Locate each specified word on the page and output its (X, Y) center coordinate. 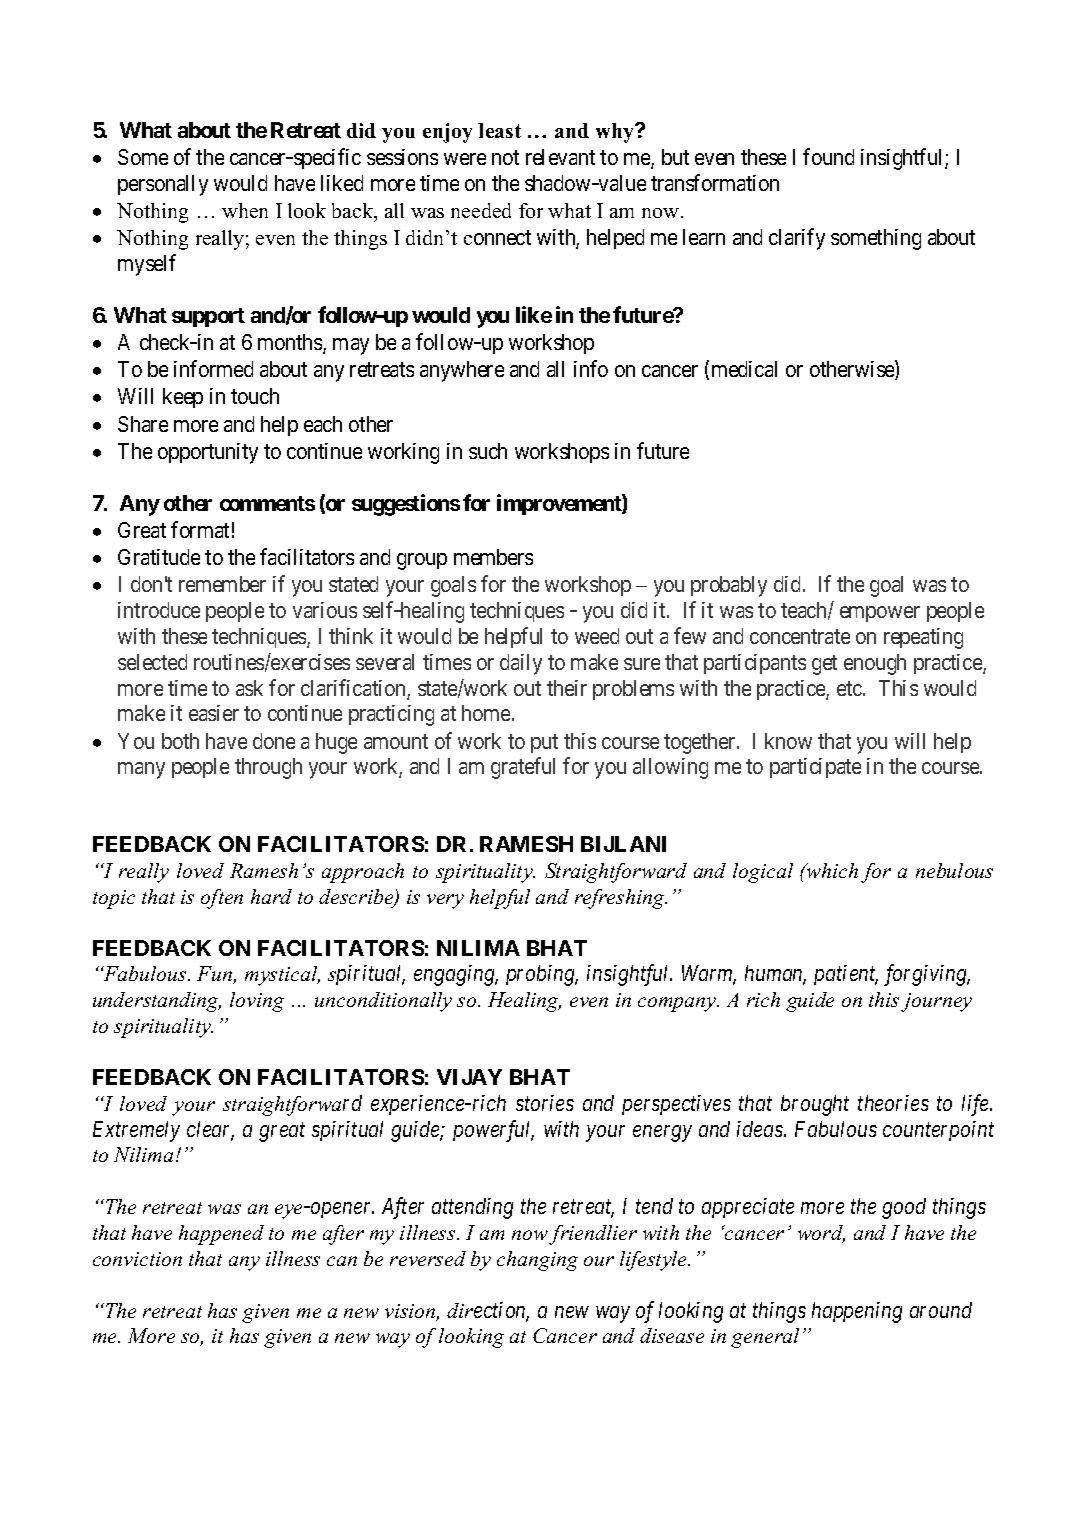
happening (857, 1312)
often (222, 899)
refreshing (621, 899)
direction (488, 1311)
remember (222, 584)
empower (880, 614)
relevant (560, 157)
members (493, 557)
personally (163, 185)
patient (846, 975)
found (828, 156)
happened (221, 1235)
